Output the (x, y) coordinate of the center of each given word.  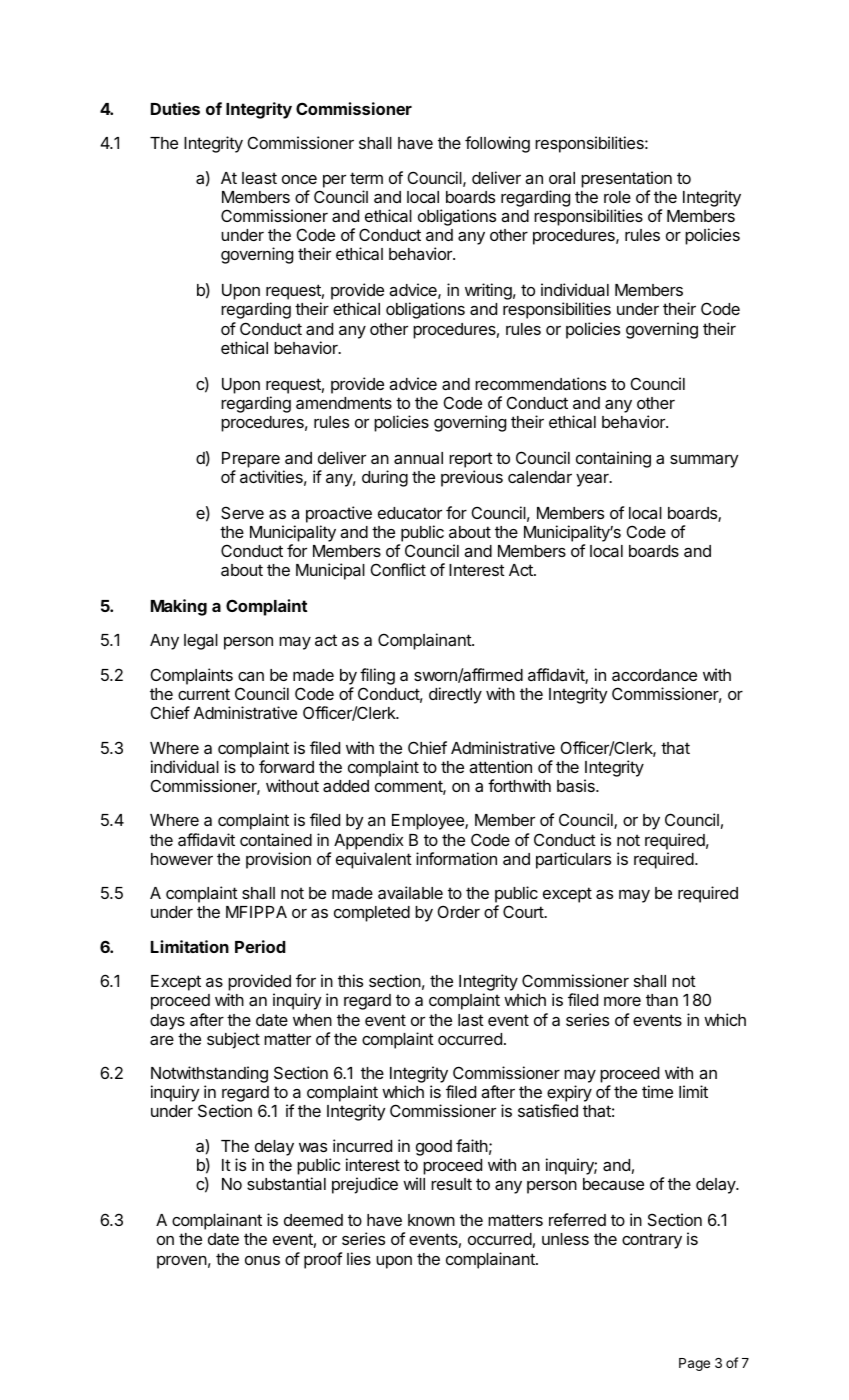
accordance (654, 675)
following (497, 144)
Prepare (251, 460)
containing (613, 459)
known (431, 1220)
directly (455, 695)
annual (418, 458)
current (204, 694)
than (662, 1000)
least (259, 178)
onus (262, 1260)
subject (233, 1040)
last (471, 1020)
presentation (626, 179)
